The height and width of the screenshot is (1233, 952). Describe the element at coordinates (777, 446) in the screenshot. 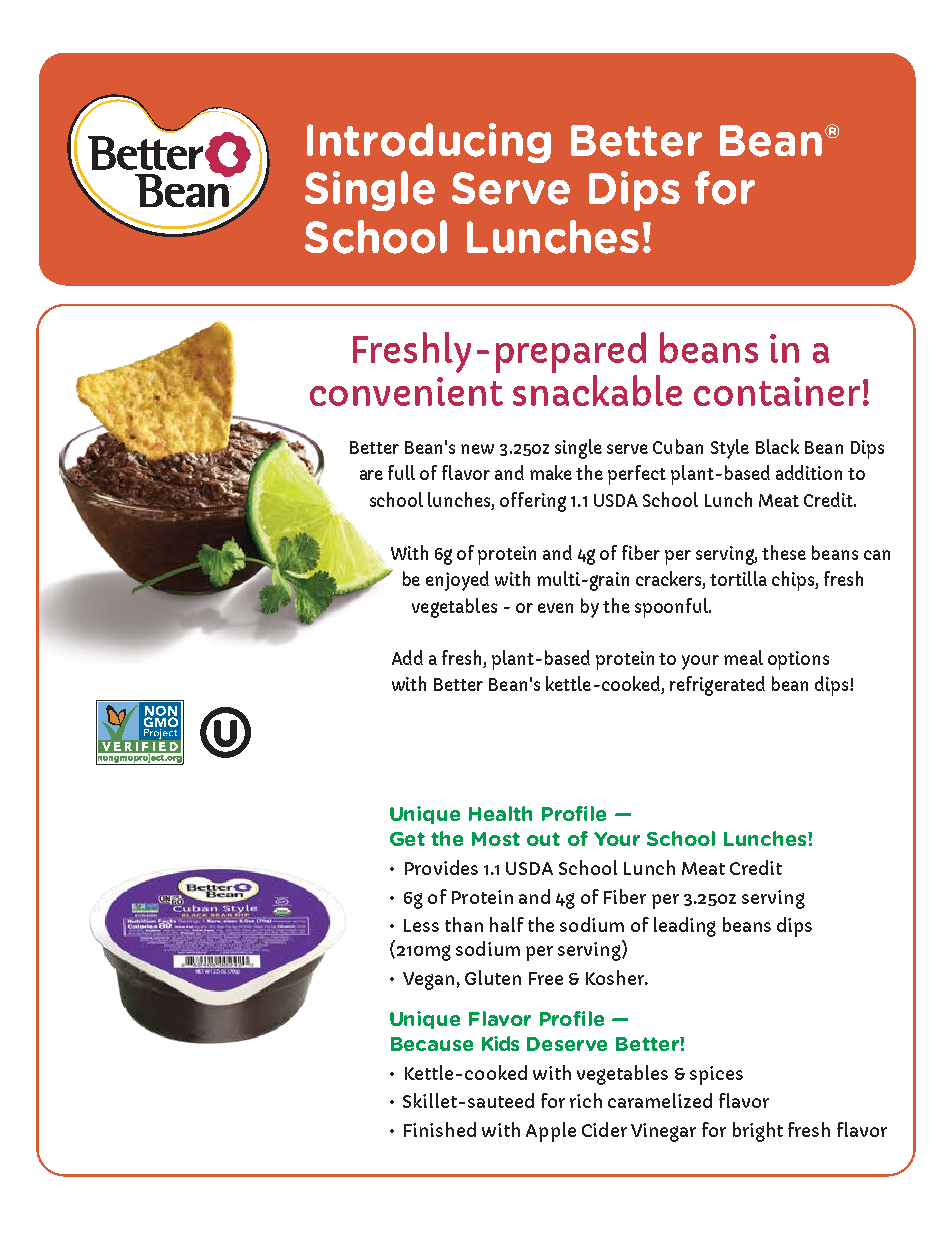

I see `Black` at that location.
